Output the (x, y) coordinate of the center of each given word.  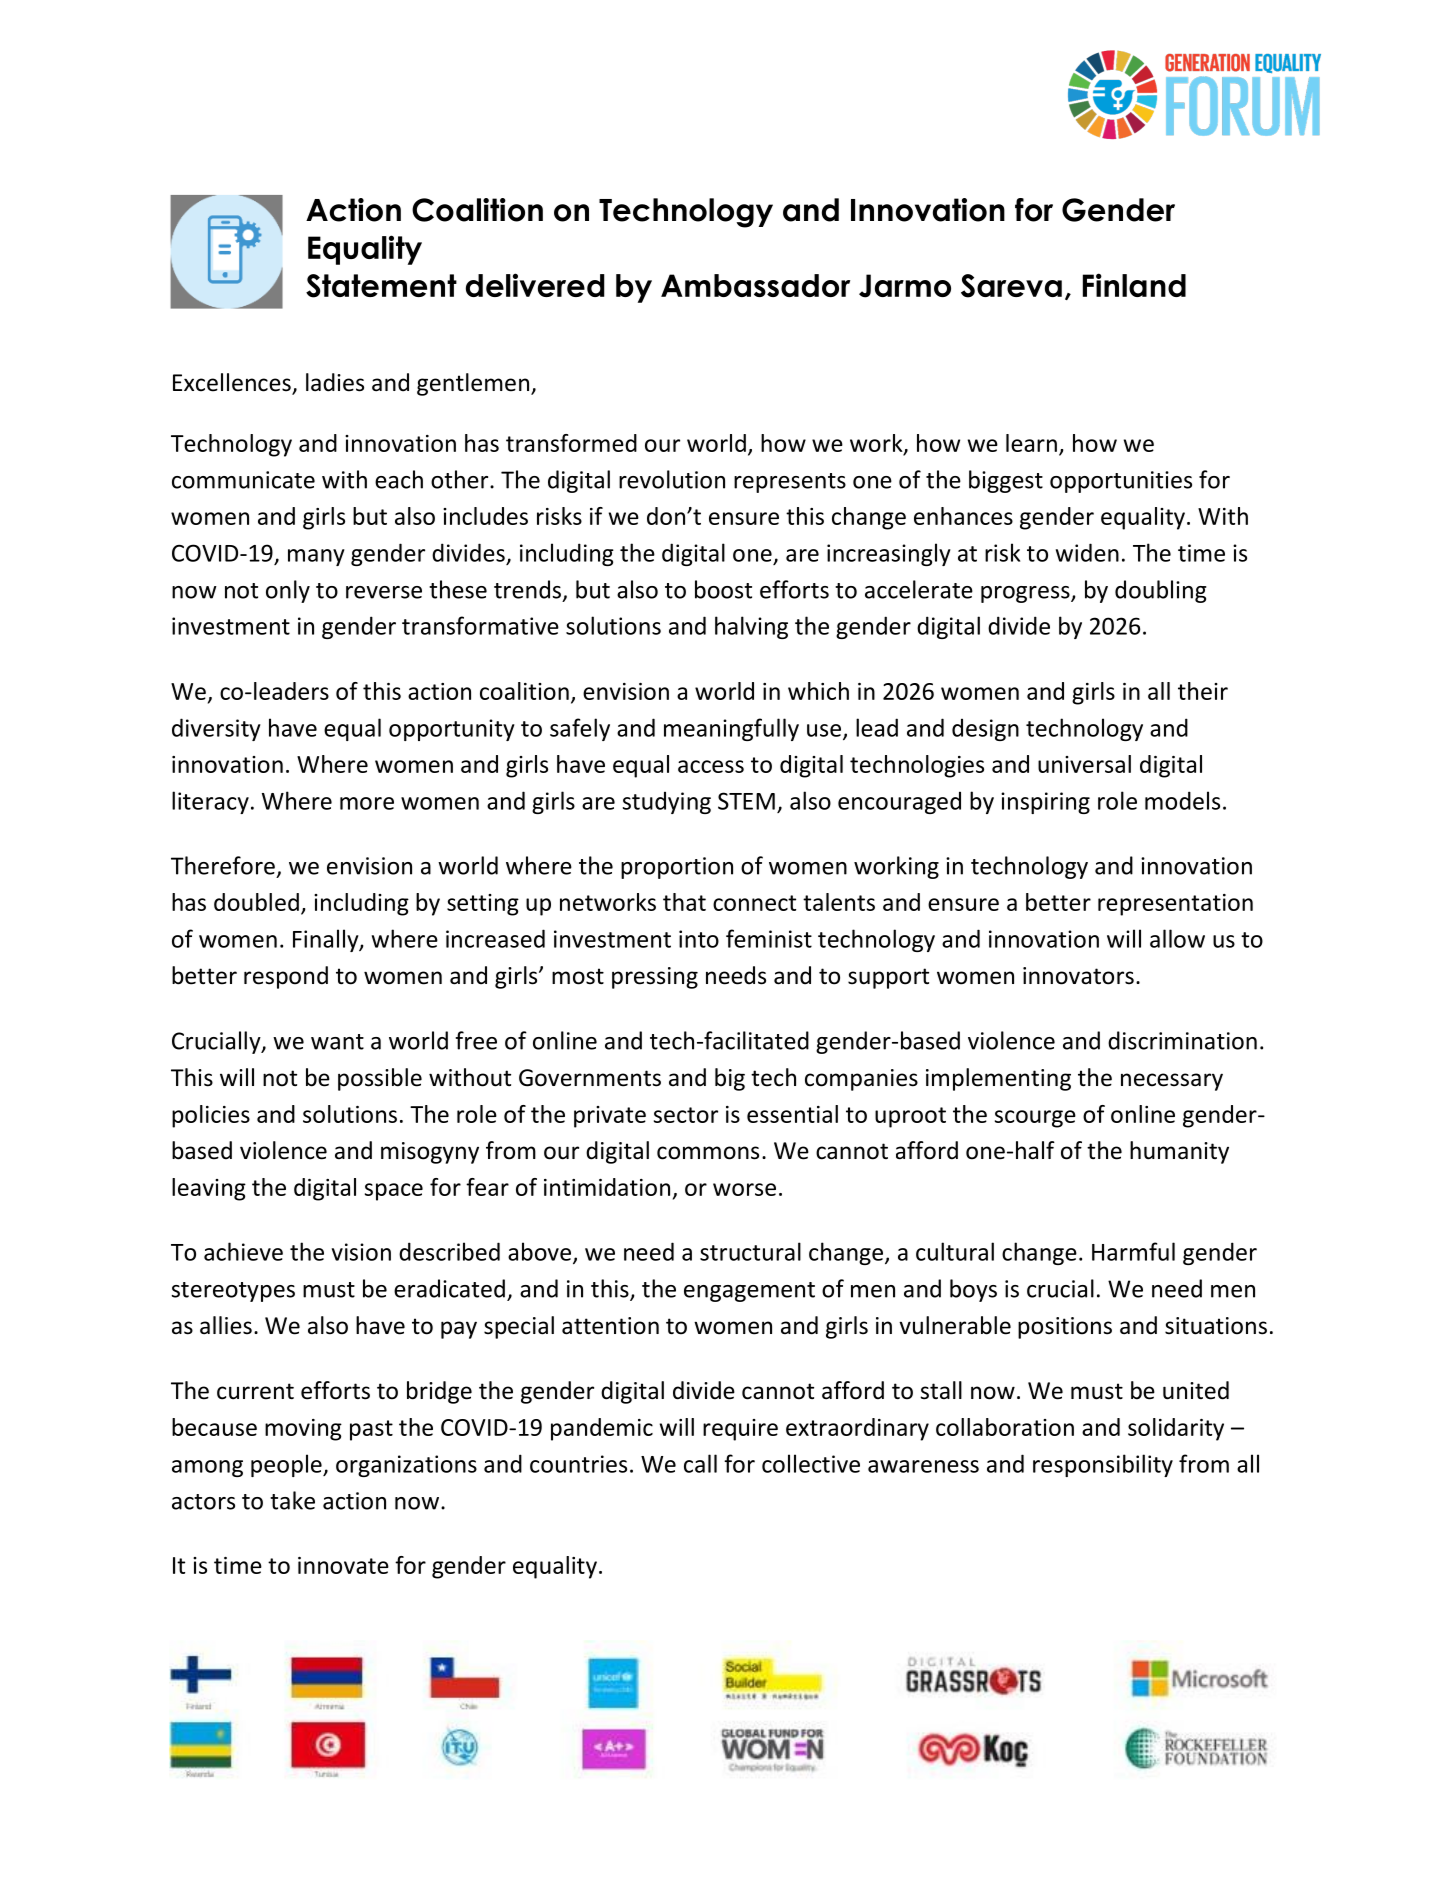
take (292, 1500)
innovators (1078, 976)
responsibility (1103, 1465)
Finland (1134, 285)
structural (750, 1251)
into (699, 939)
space (394, 1192)
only (288, 591)
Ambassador (755, 285)
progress (1026, 594)
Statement (381, 286)
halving (751, 627)
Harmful (1133, 1251)
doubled (256, 902)
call (700, 1463)
